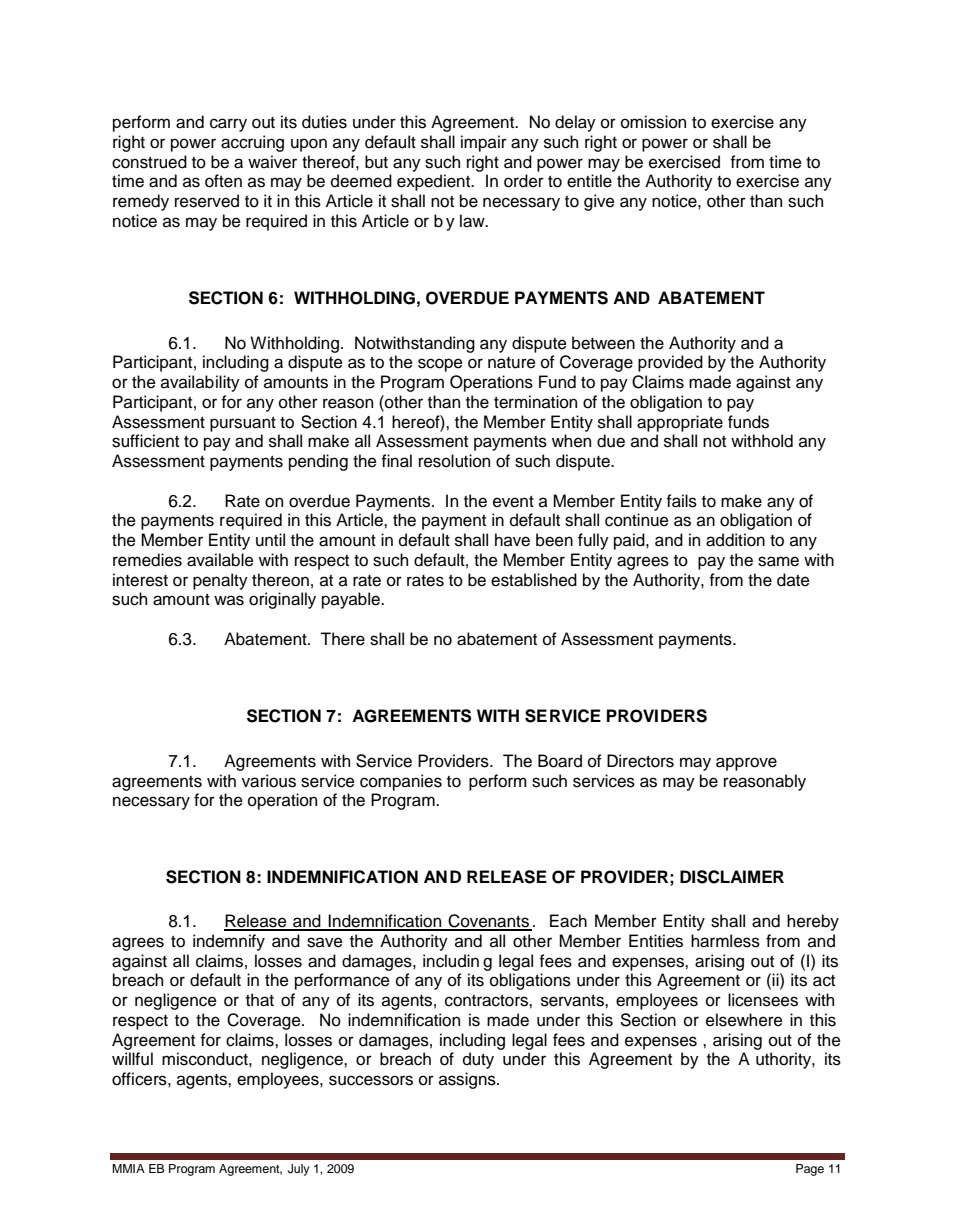 The height and width of the screenshot is (1232, 954). What do you see at coordinates (269, 781) in the screenshot?
I see `various` at bounding box center [269, 781].
